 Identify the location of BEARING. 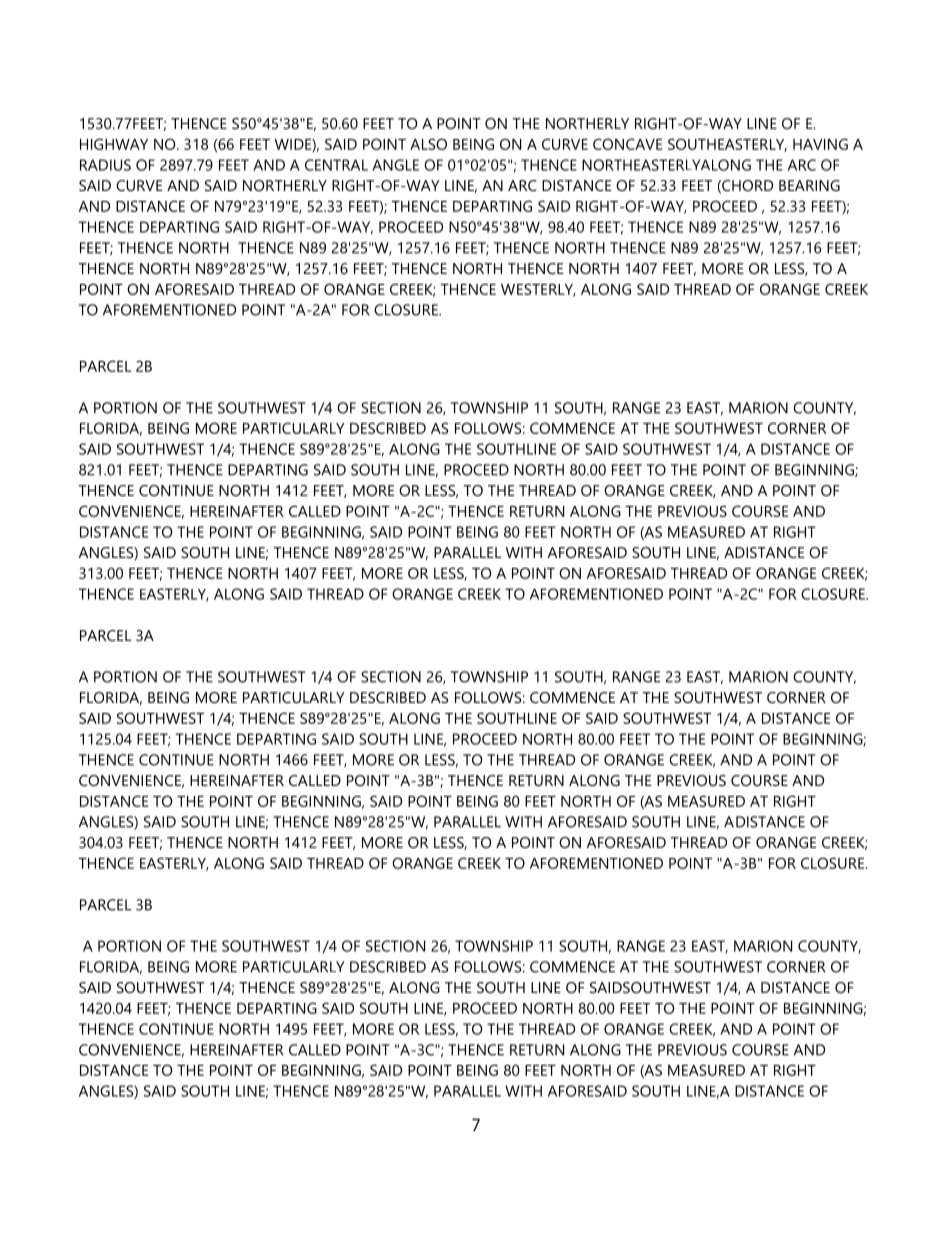
(809, 185).
